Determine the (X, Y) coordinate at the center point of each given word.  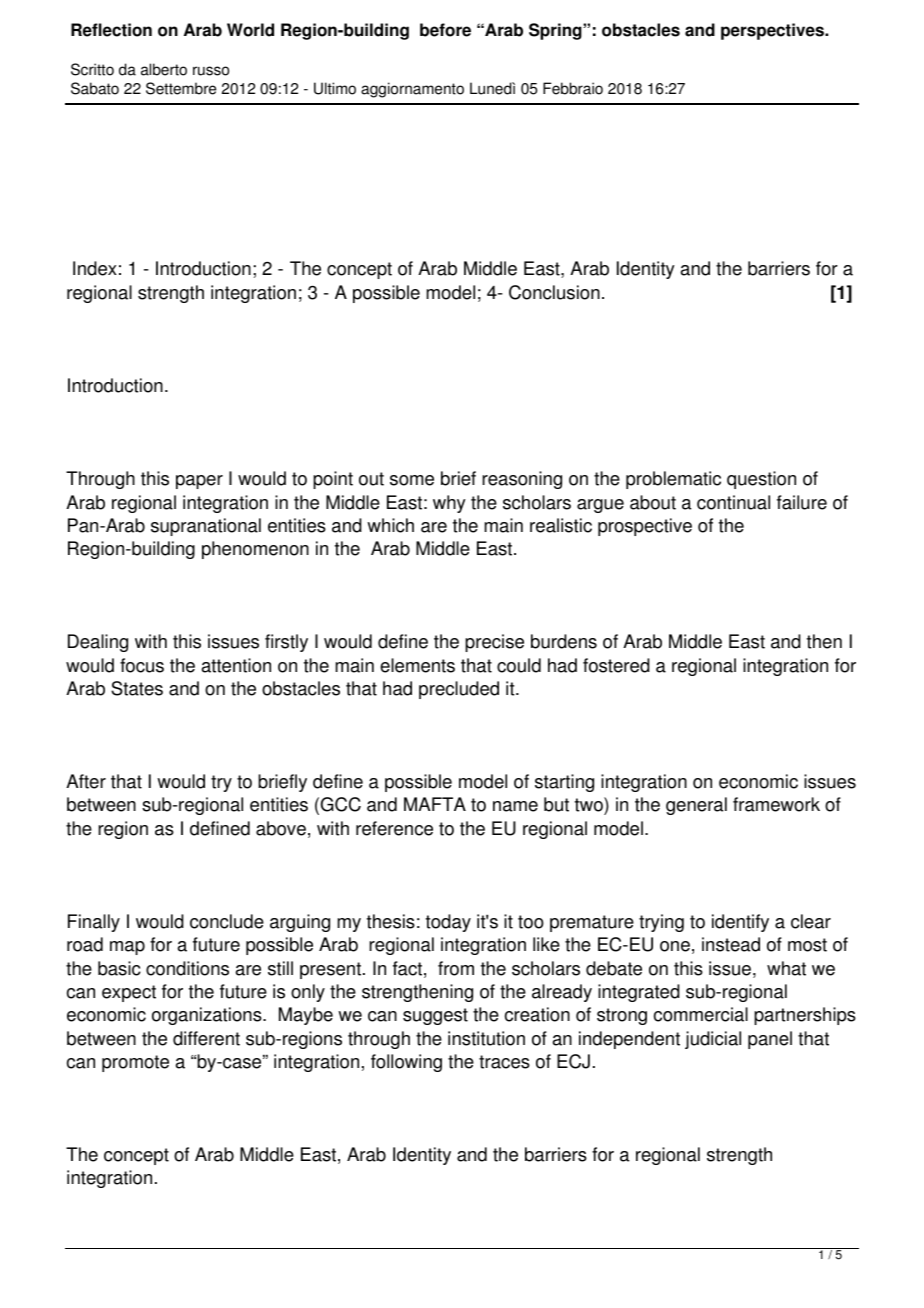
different (206, 1038)
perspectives (774, 31)
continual (733, 502)
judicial (713, 1040)
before (445, 30)
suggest (435, 1016)
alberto (164, 69)
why (449, 504)
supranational (206, 527)
